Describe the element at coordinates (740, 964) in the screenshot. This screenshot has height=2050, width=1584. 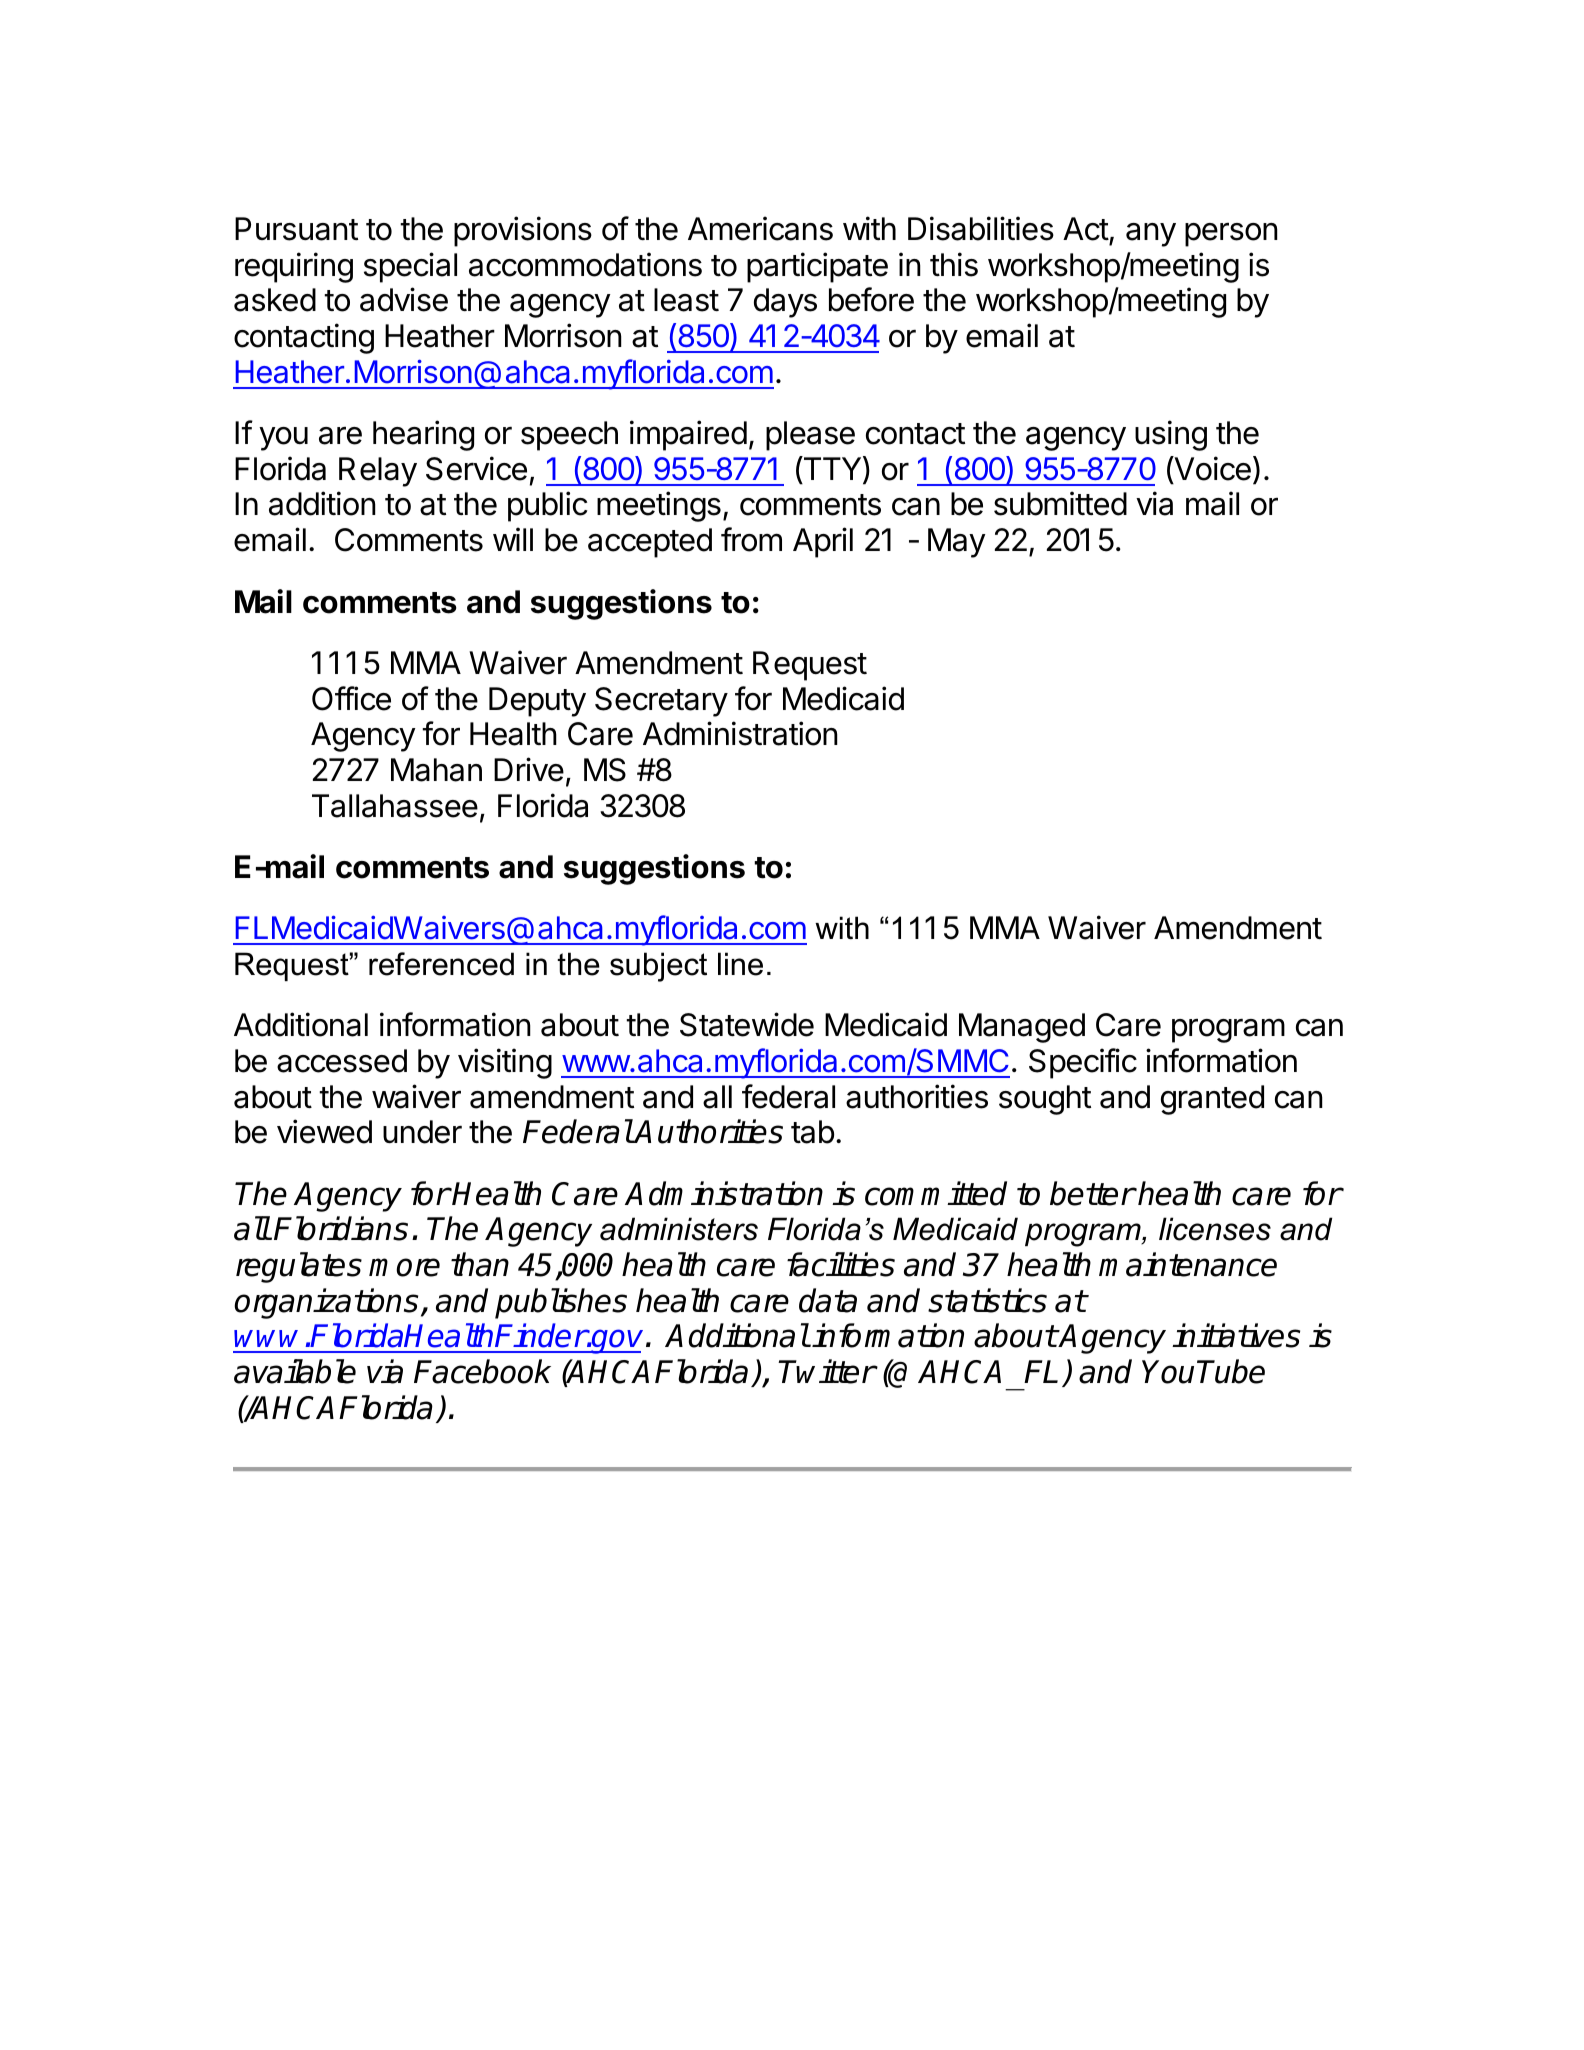
I see `line` at that location.
